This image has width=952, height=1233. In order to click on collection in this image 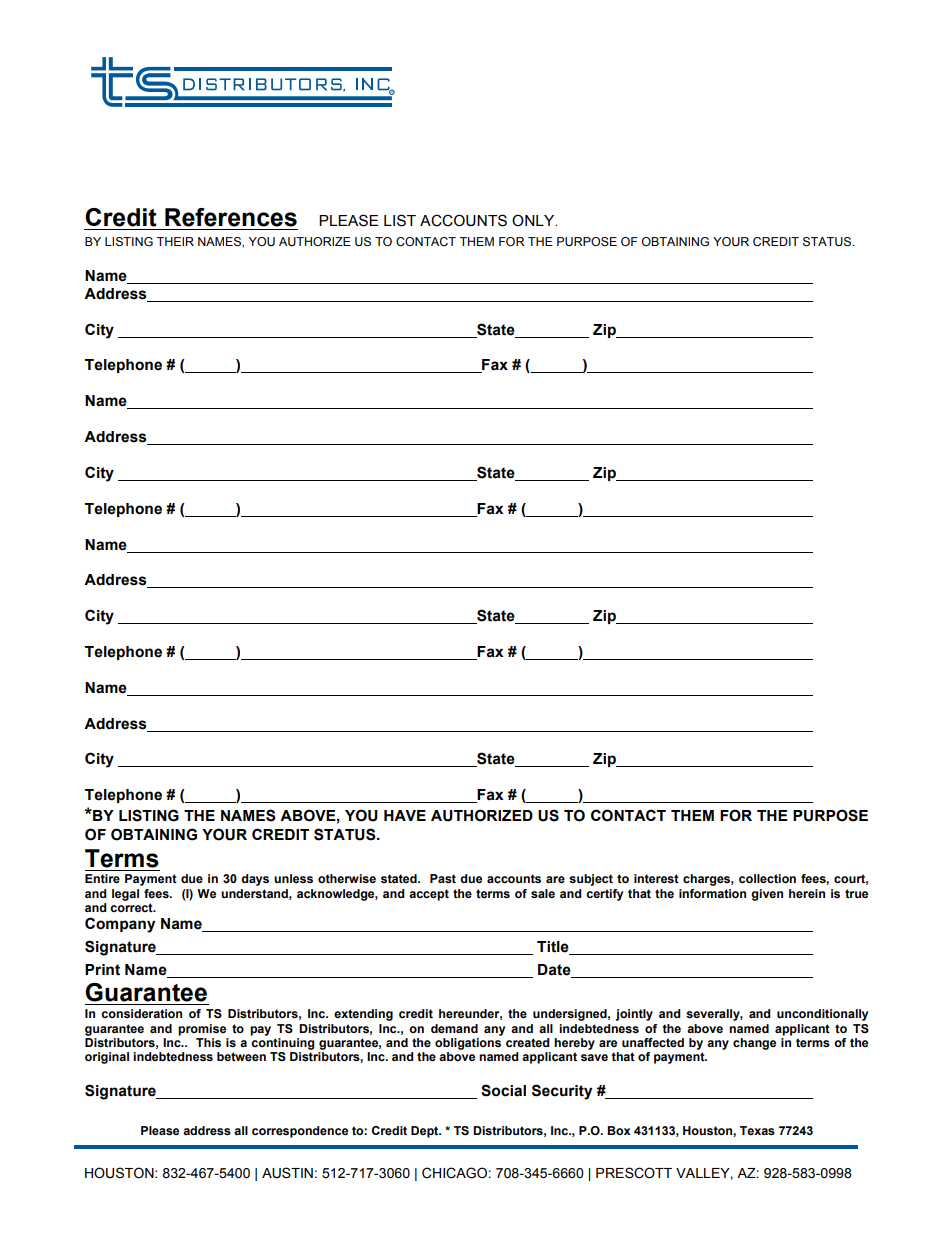, I will do `click(767, 878)`.
